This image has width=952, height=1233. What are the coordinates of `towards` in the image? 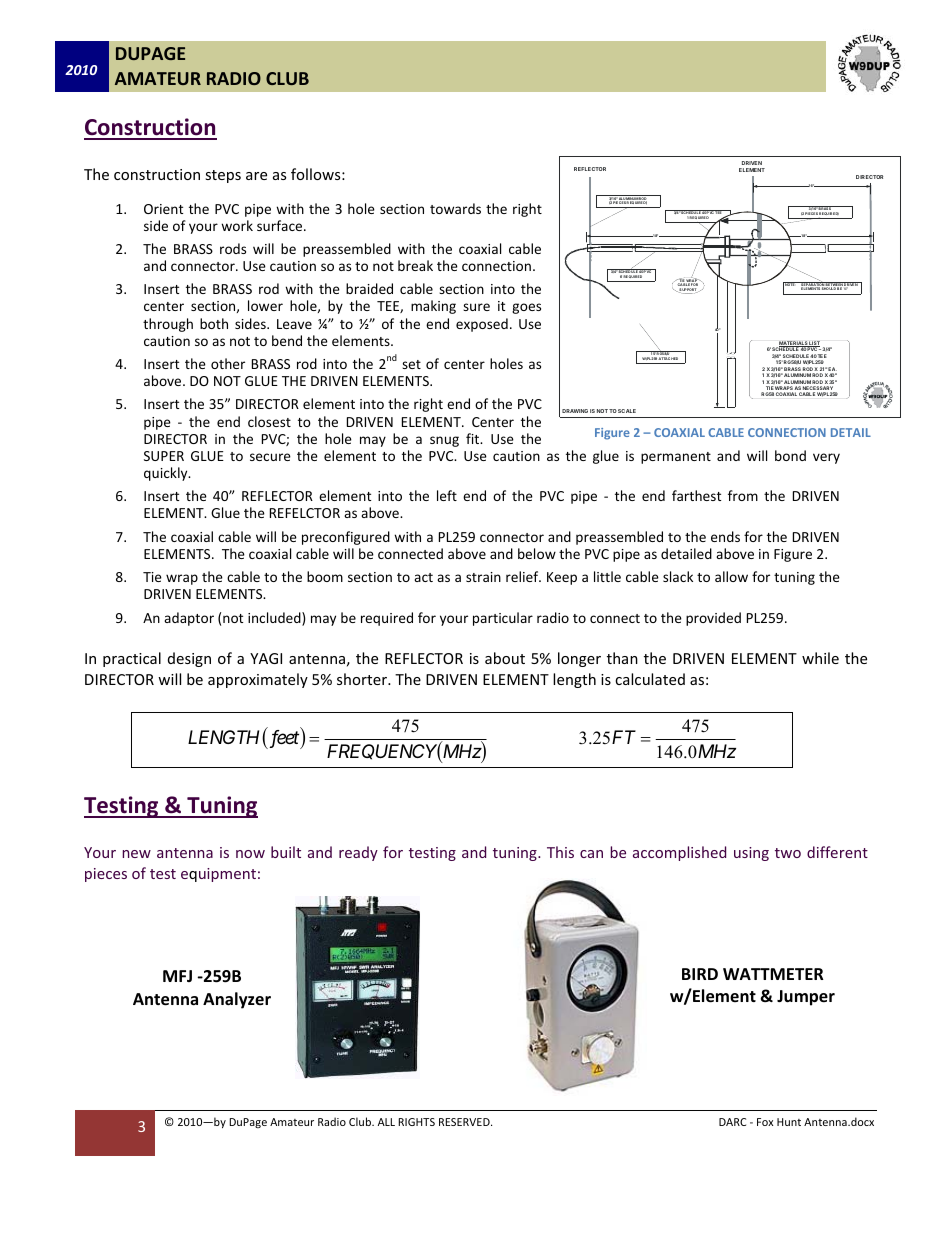 It's located at (455, 208).
